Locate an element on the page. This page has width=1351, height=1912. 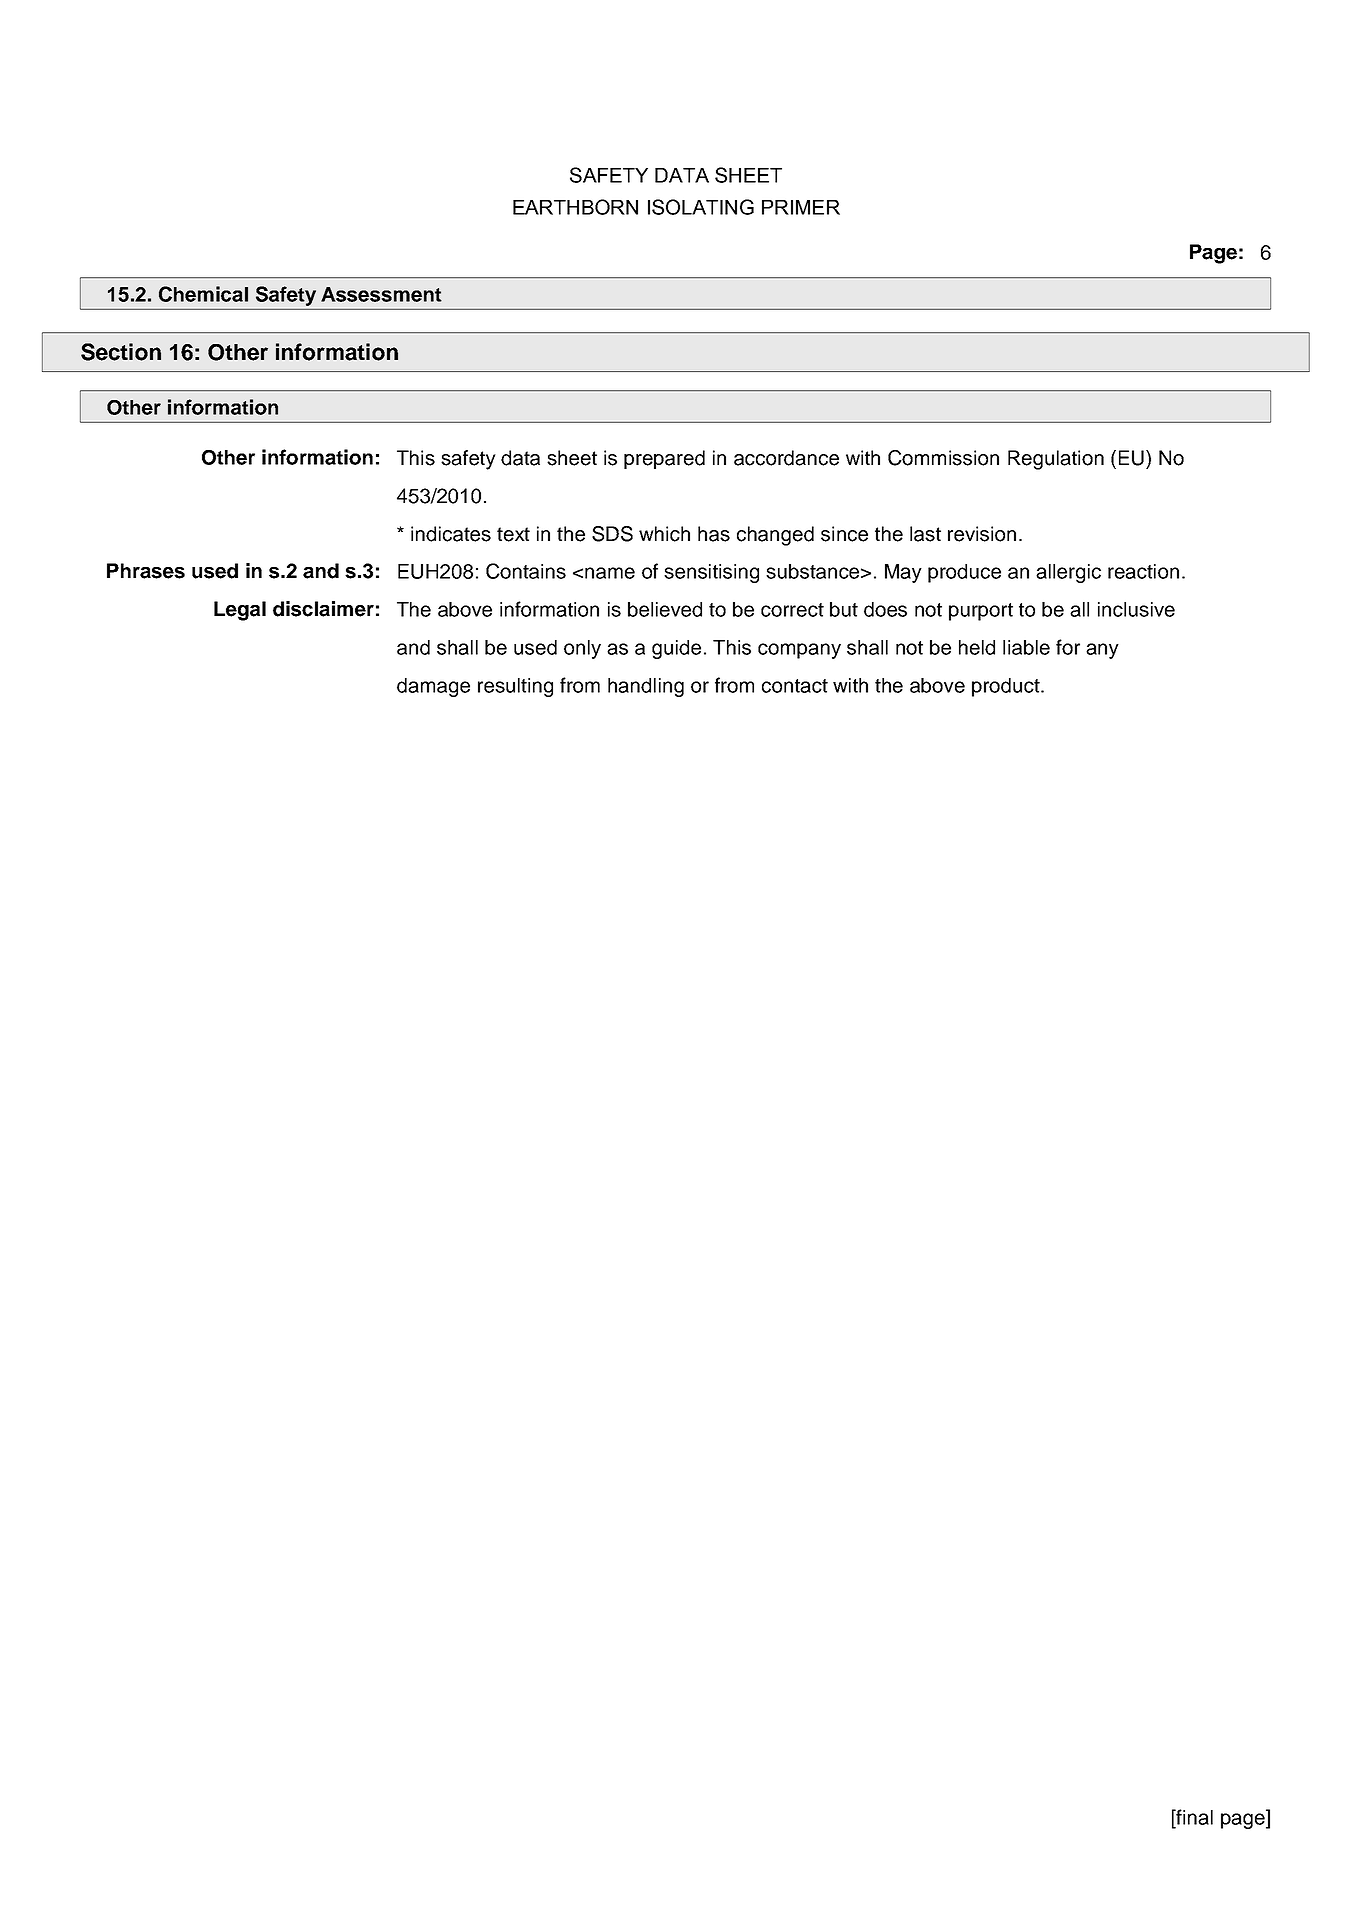
PRIMER is located at coordinates (801, 207).
